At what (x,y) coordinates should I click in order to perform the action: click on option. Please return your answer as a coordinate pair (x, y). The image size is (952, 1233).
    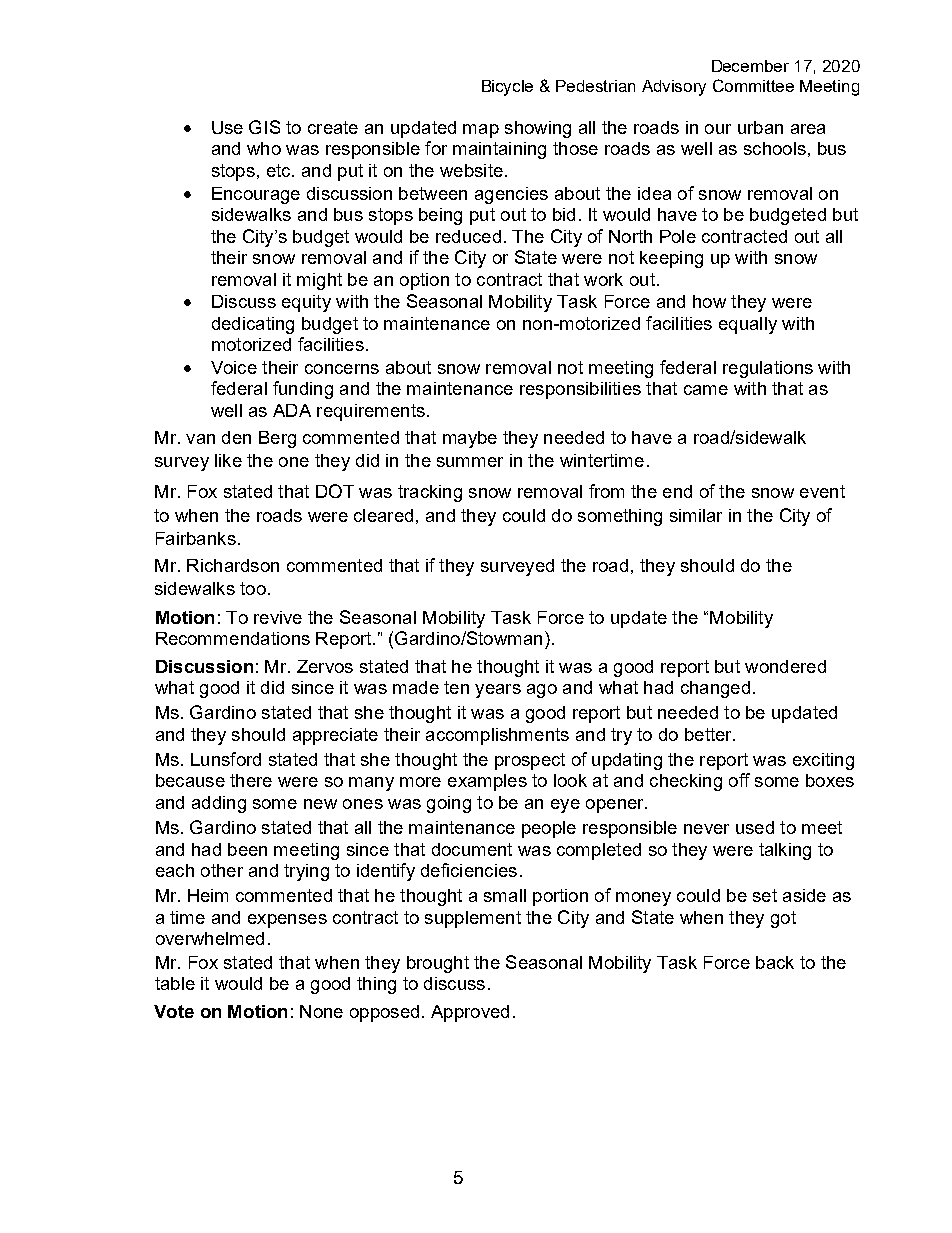
    Looking at the image, I should click on (424, 281).
